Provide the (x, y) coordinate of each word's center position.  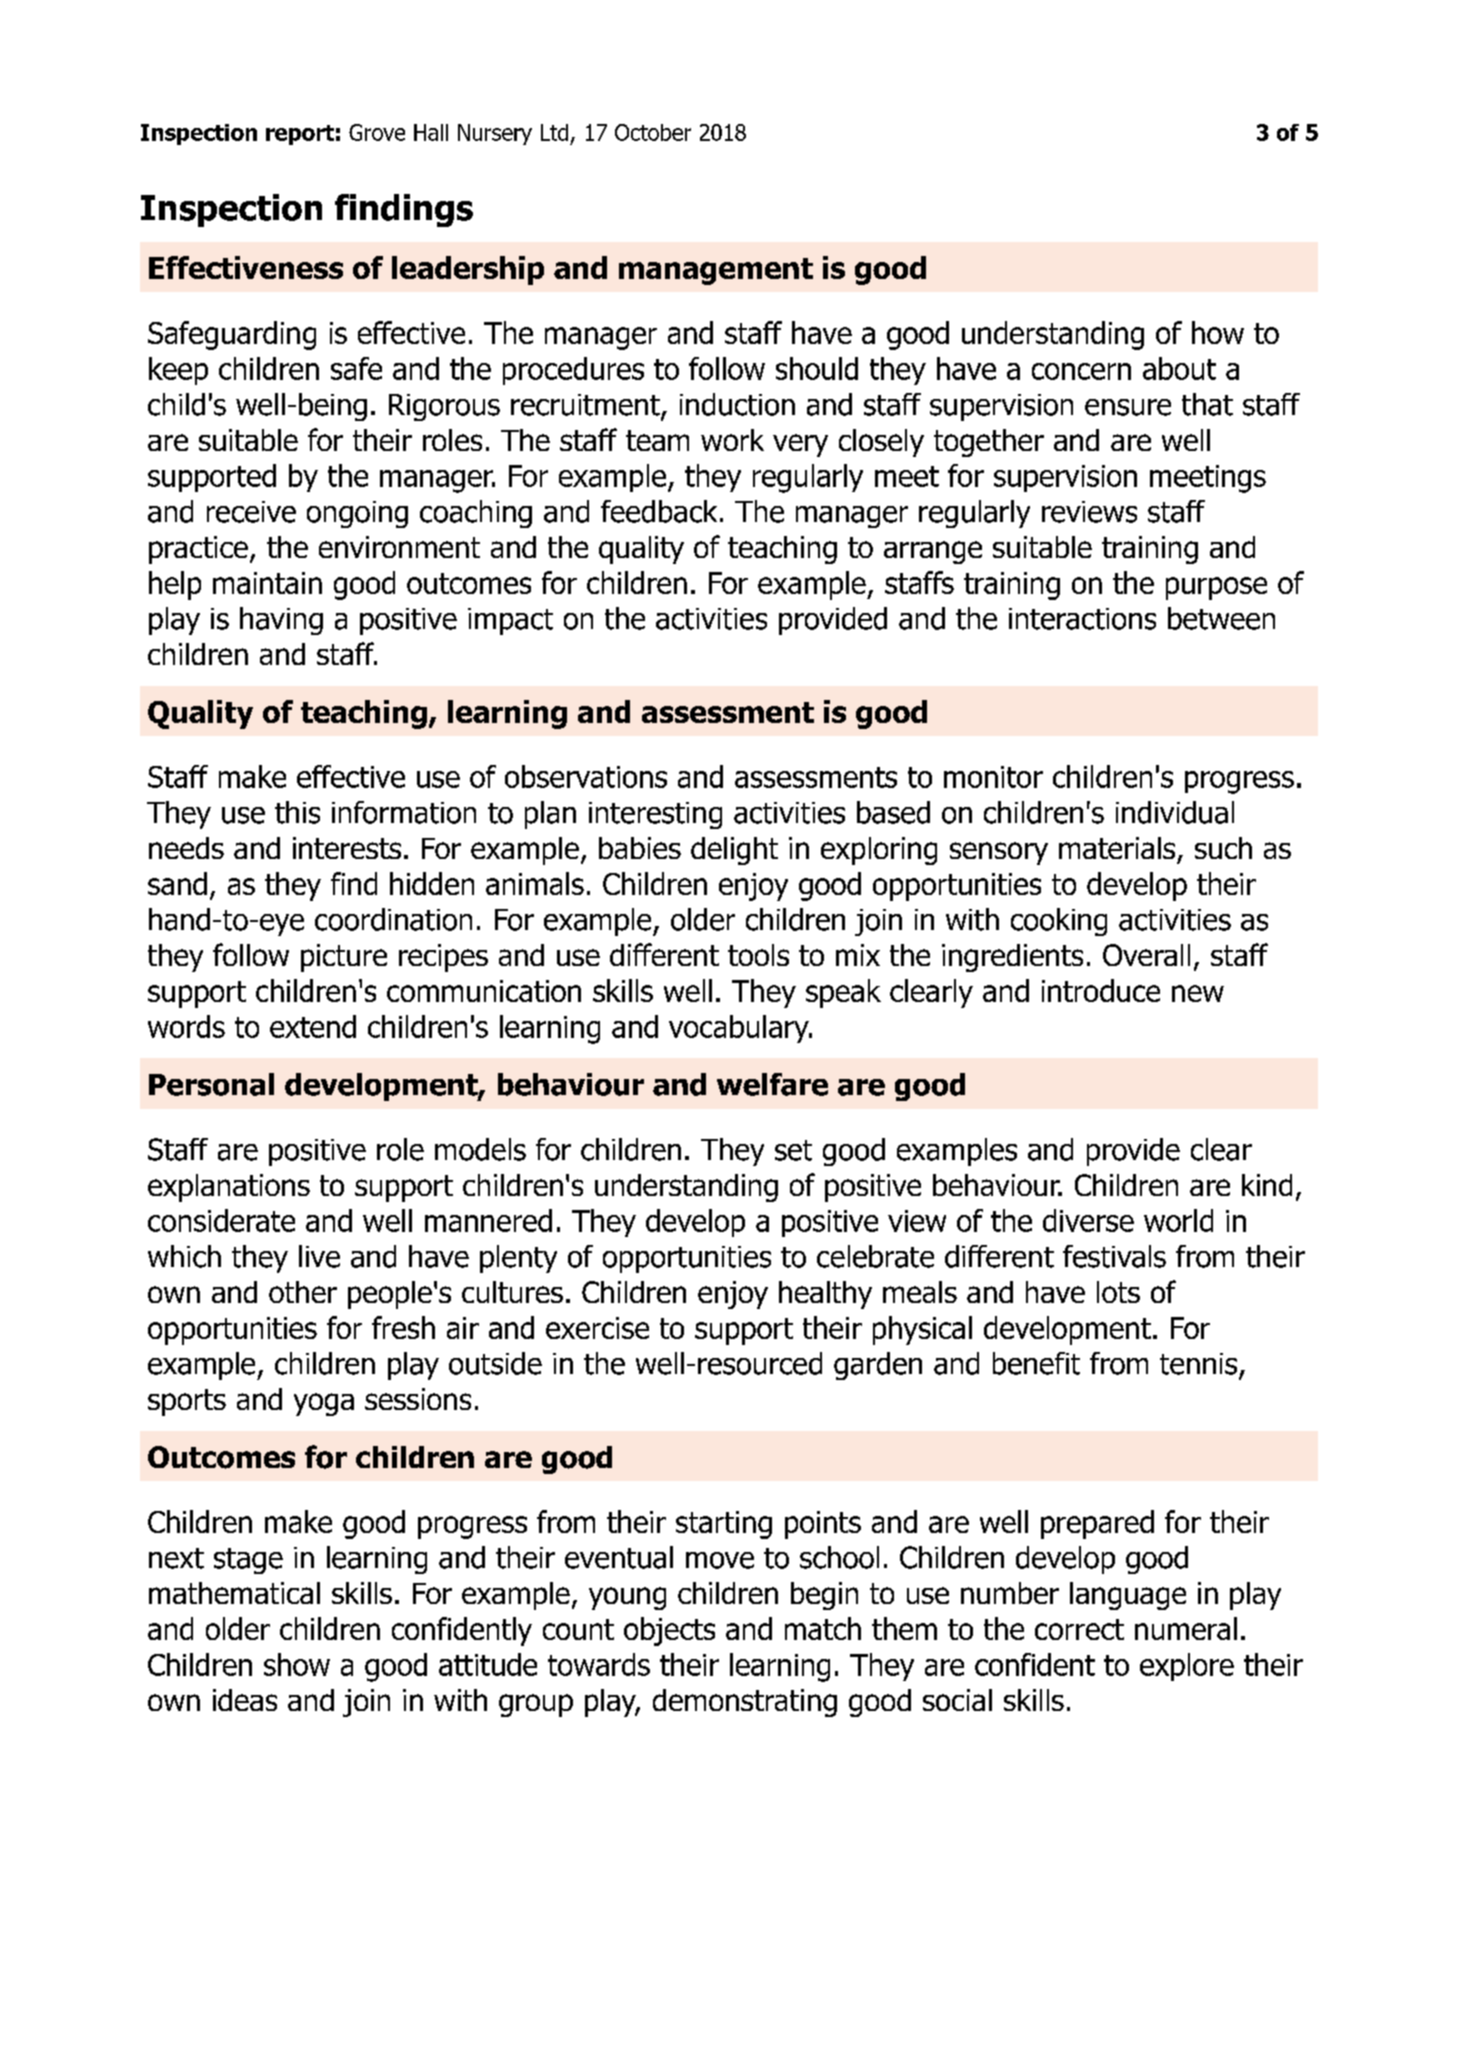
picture (344, 958)
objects (669, 1631)
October (653, 132)
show (297, 1664)
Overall (1146, 955)
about (1179, 368)
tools (758, 955)
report (300, 135)
